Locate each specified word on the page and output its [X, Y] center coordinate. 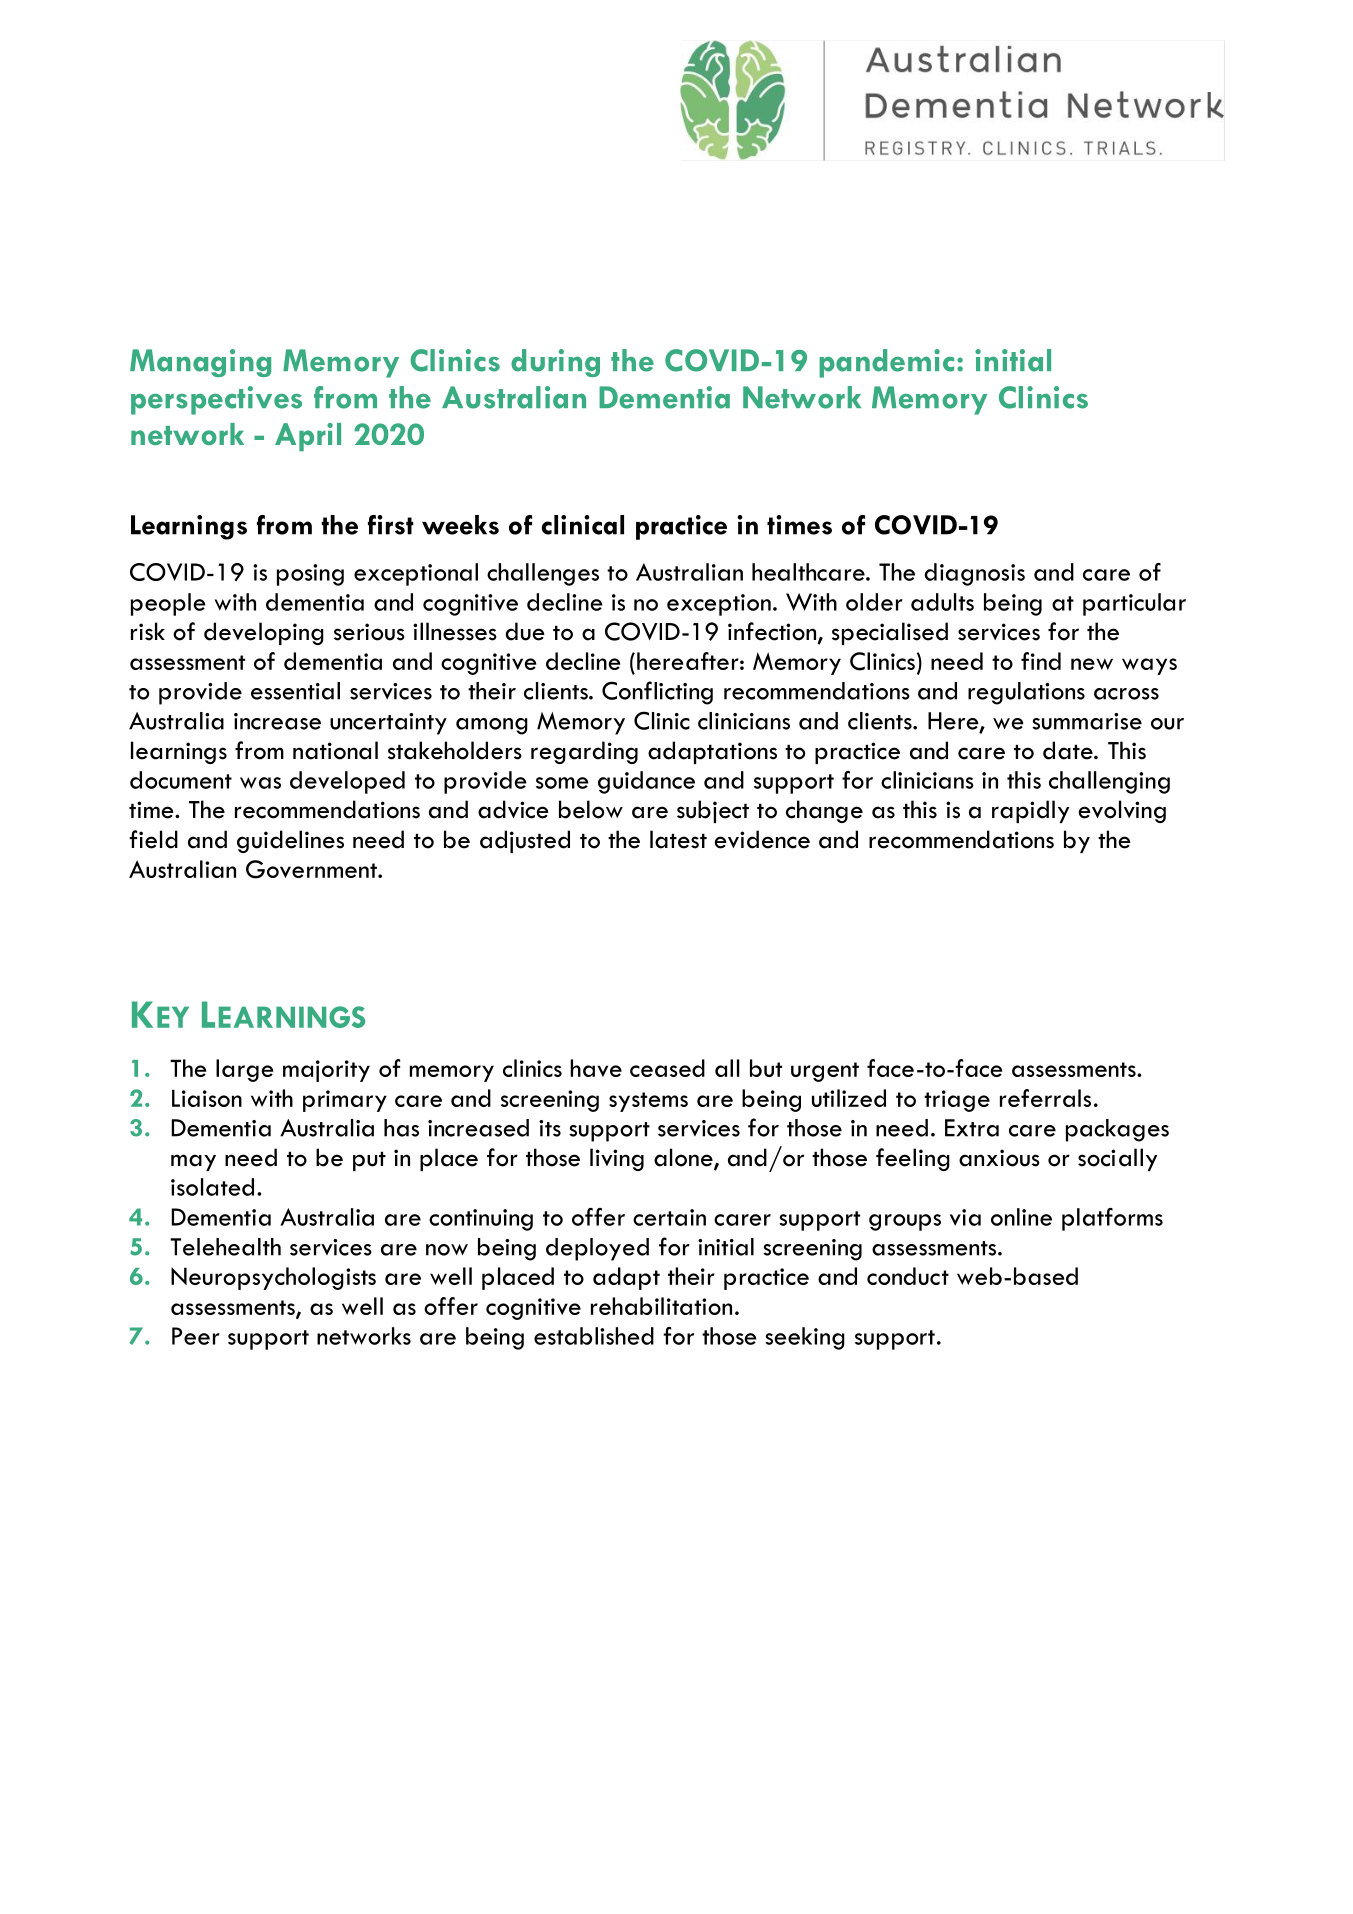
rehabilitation [661, 1306]
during [555, 363]
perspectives [216, 400]
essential [295, 691]
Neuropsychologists [273, 1278]
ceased [667, 1068]
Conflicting [657, 693]
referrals [1045, 1098]
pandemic [886, 363]
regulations [1026, 693]
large [244, 1070]
